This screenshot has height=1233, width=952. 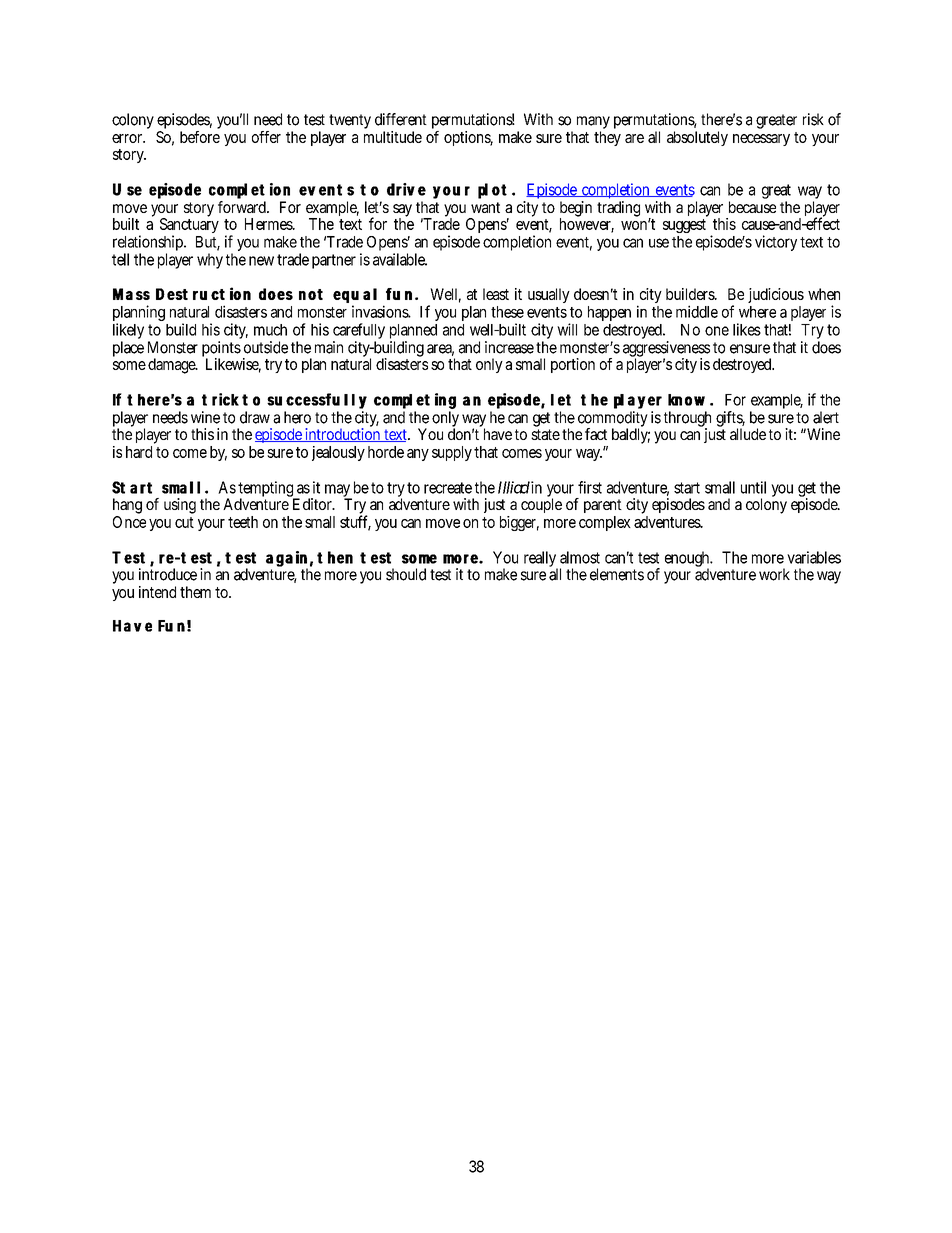 I want to click on introduce, so click(x=168, y=573).
